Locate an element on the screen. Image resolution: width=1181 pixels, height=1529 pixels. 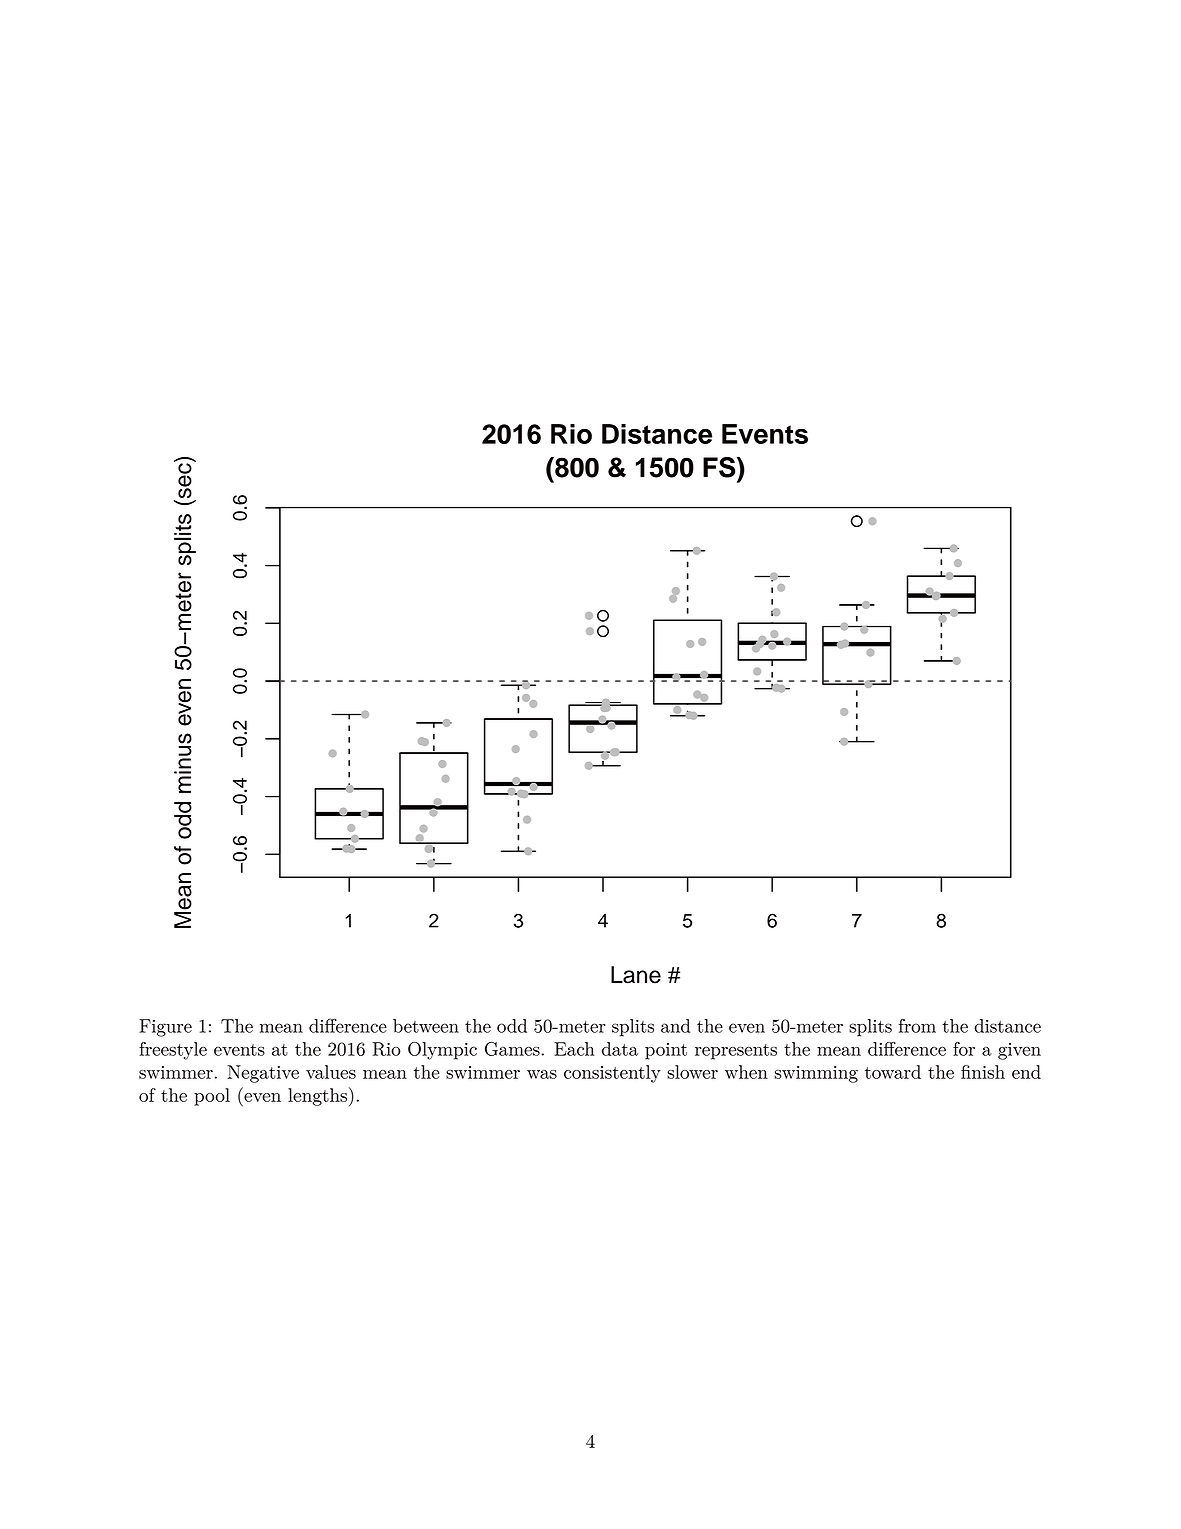
for is located at coordinates (964, 1049).
